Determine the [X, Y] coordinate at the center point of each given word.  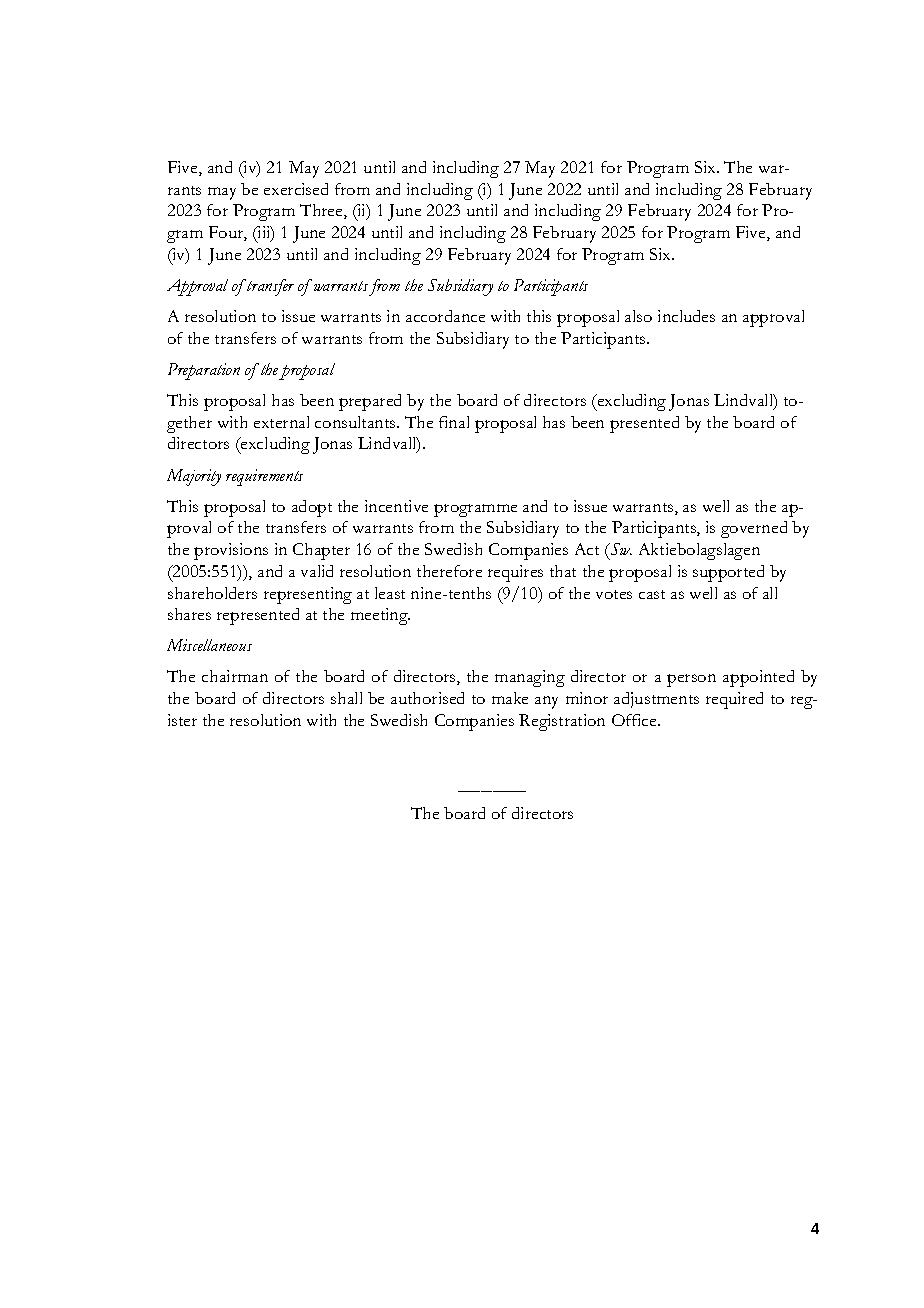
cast [652, 594]
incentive [396, 506]
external [281, 422]
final [454, 422]
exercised [296, 189]
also [638, 316]
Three [322, 211]
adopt [312, 508]
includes [686, 316]
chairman [235, 676]
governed [754, 529]
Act [587, 549]
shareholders [212, 593]
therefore [449, 571]
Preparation [204, 371]
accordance [445, 316]
